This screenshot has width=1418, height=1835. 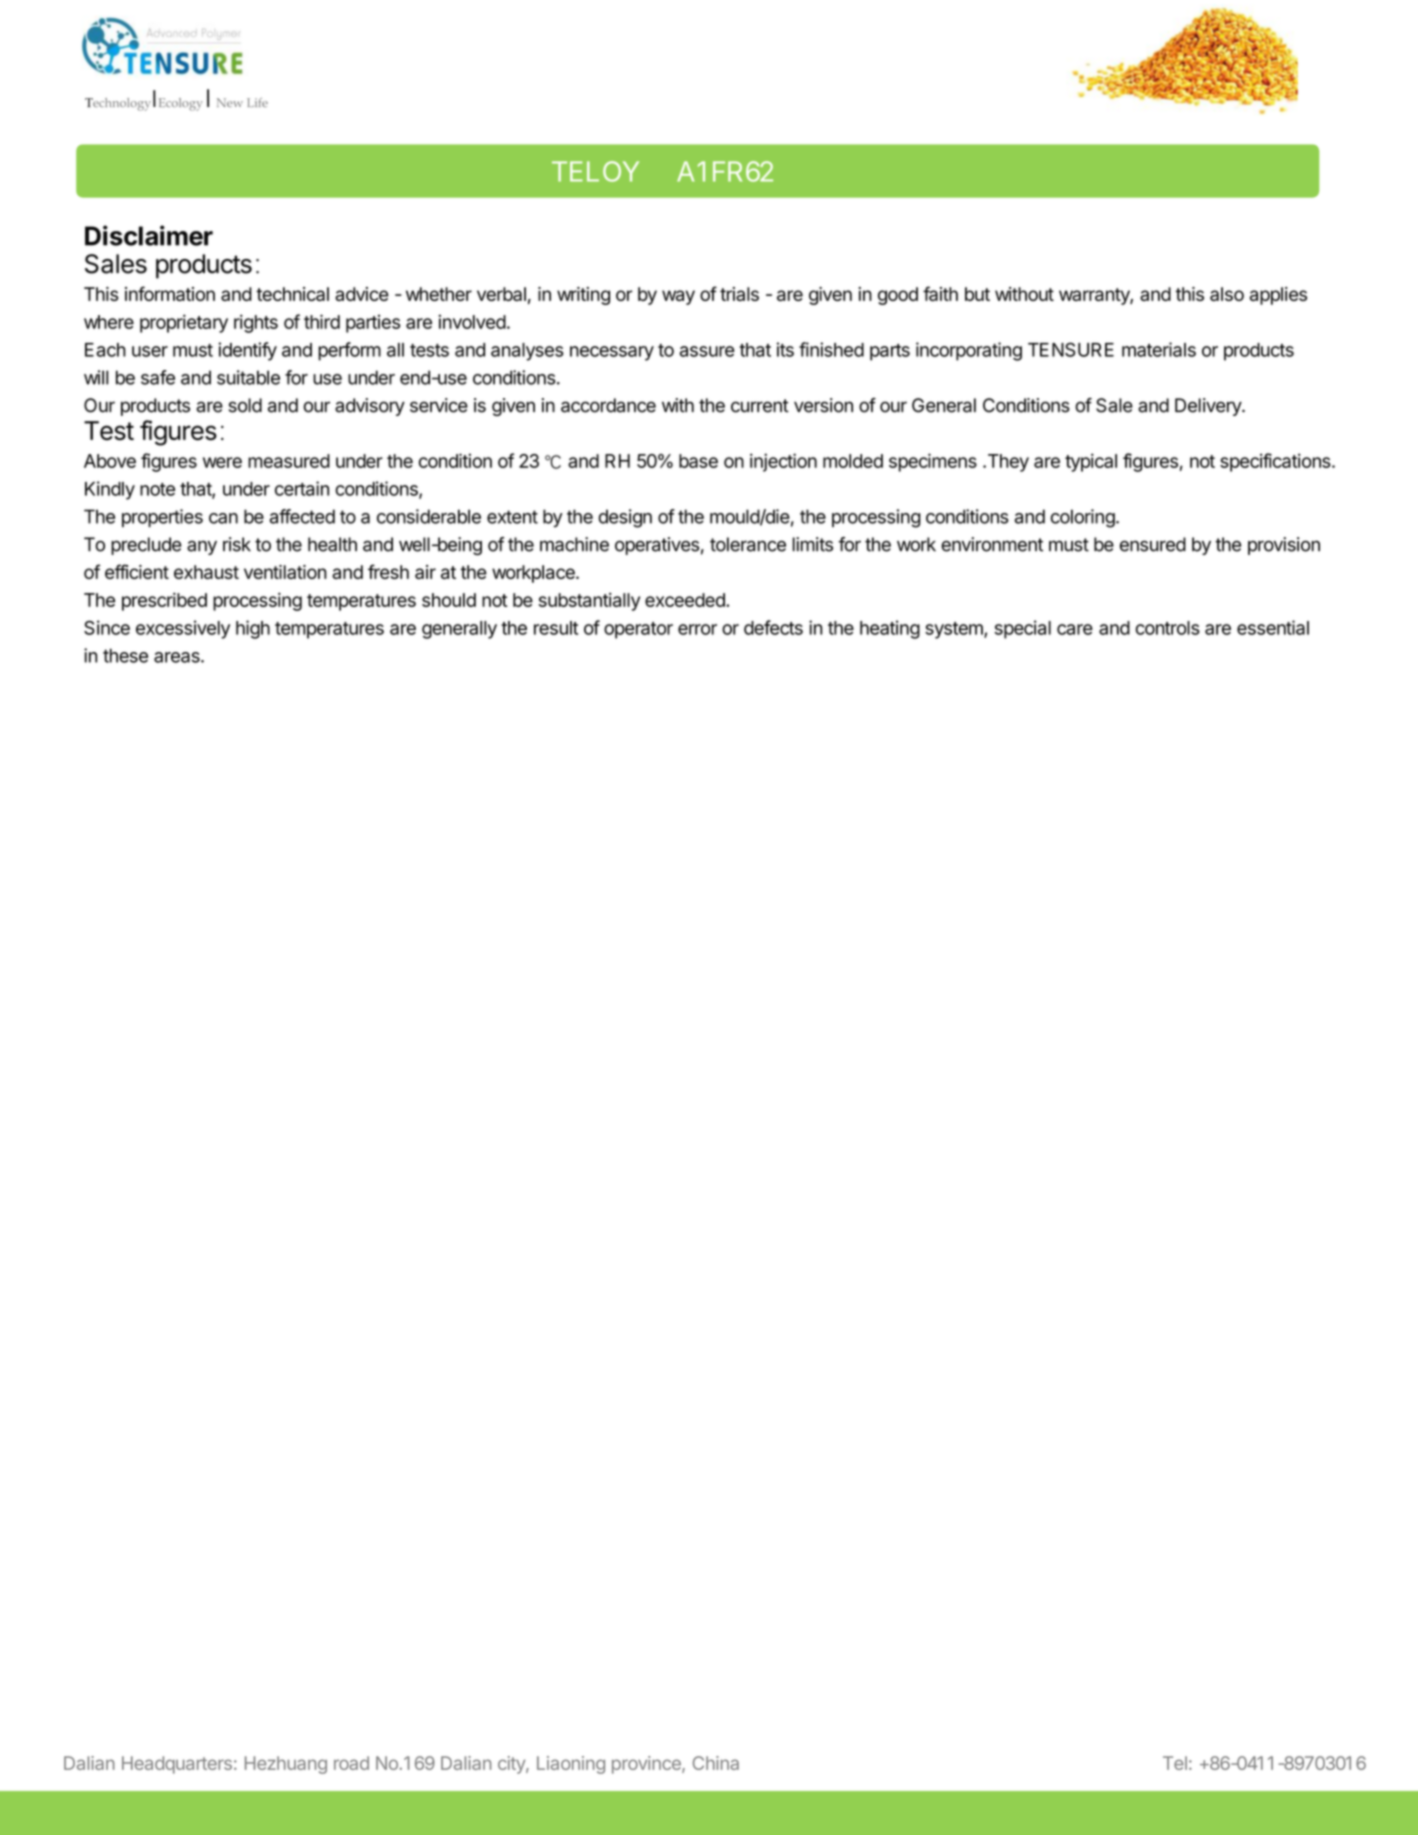 I want to click on operator, so click(x=638, y=630).
